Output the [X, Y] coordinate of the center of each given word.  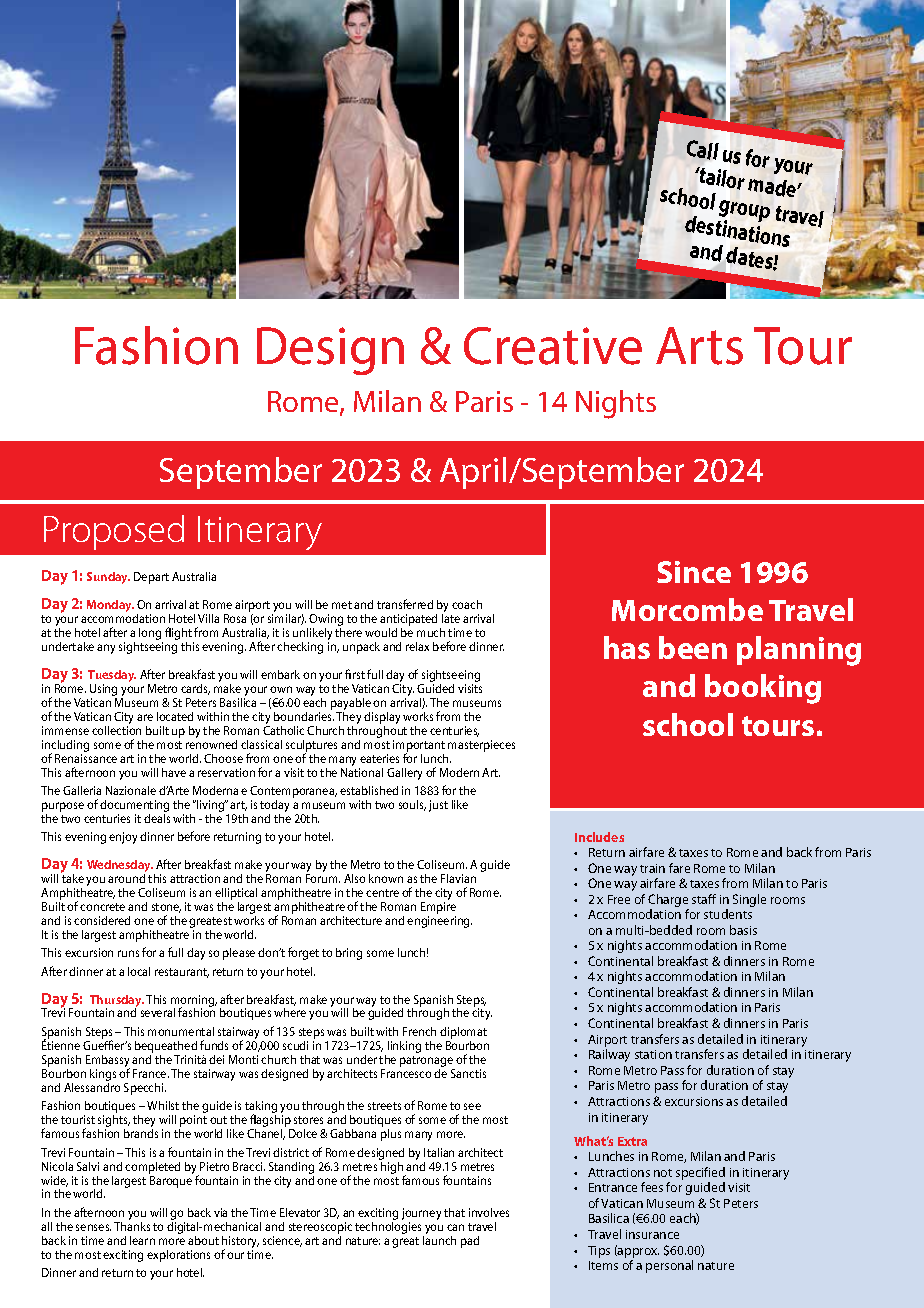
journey [421, 1215]
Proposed [114, 532]
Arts [699, 346]
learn [142, 1240]
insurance [652, 1234]
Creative [553, 346]
